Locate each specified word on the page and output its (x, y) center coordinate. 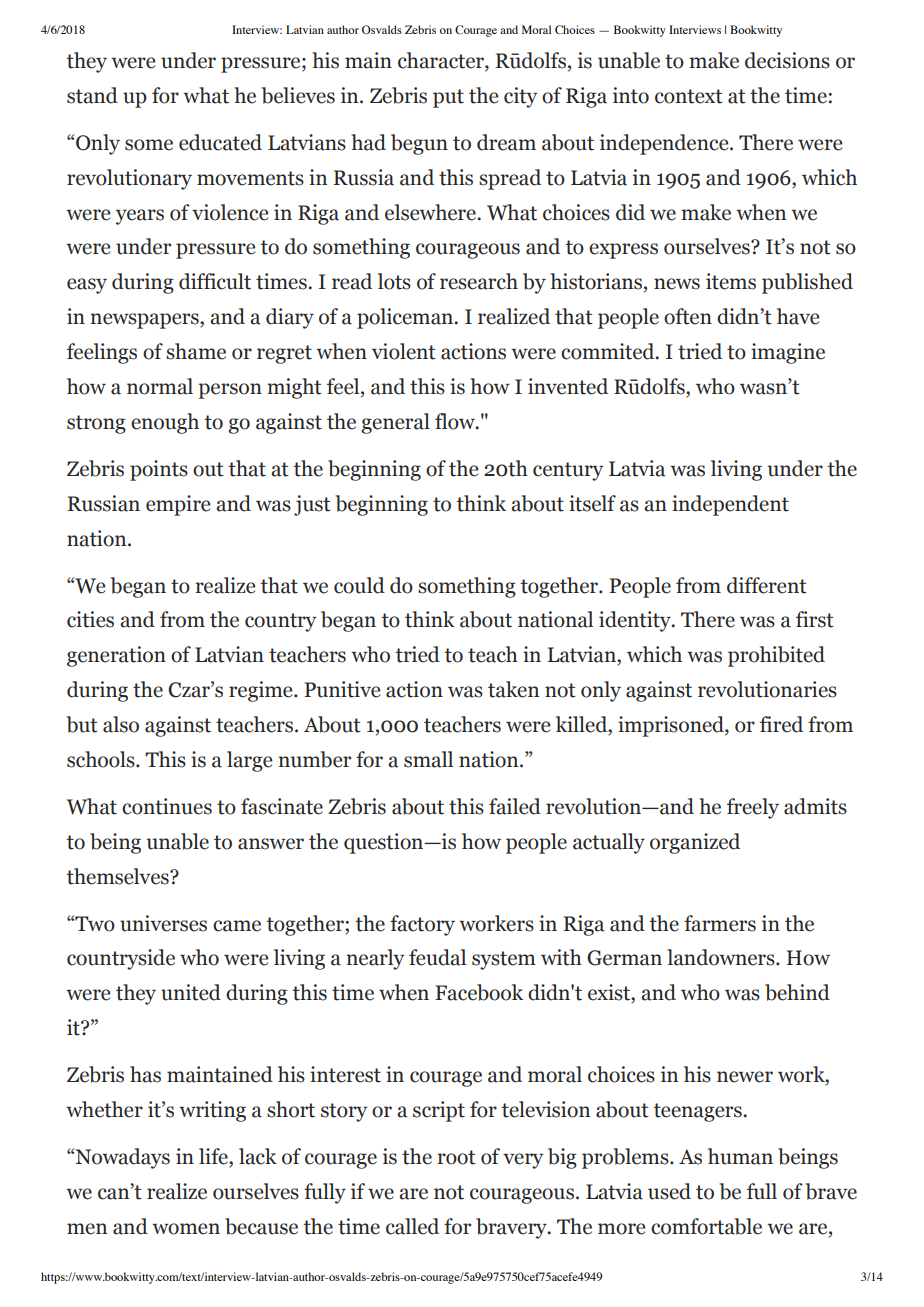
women (186, 1229)
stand (92, 95)
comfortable (706, 1226)
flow (456, 421)
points (159, 470)
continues (167, 806)
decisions (787, 60)
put (448, 98)
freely (753, 808)
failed (515, 806)
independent (730, 505)
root (456, 1157)
